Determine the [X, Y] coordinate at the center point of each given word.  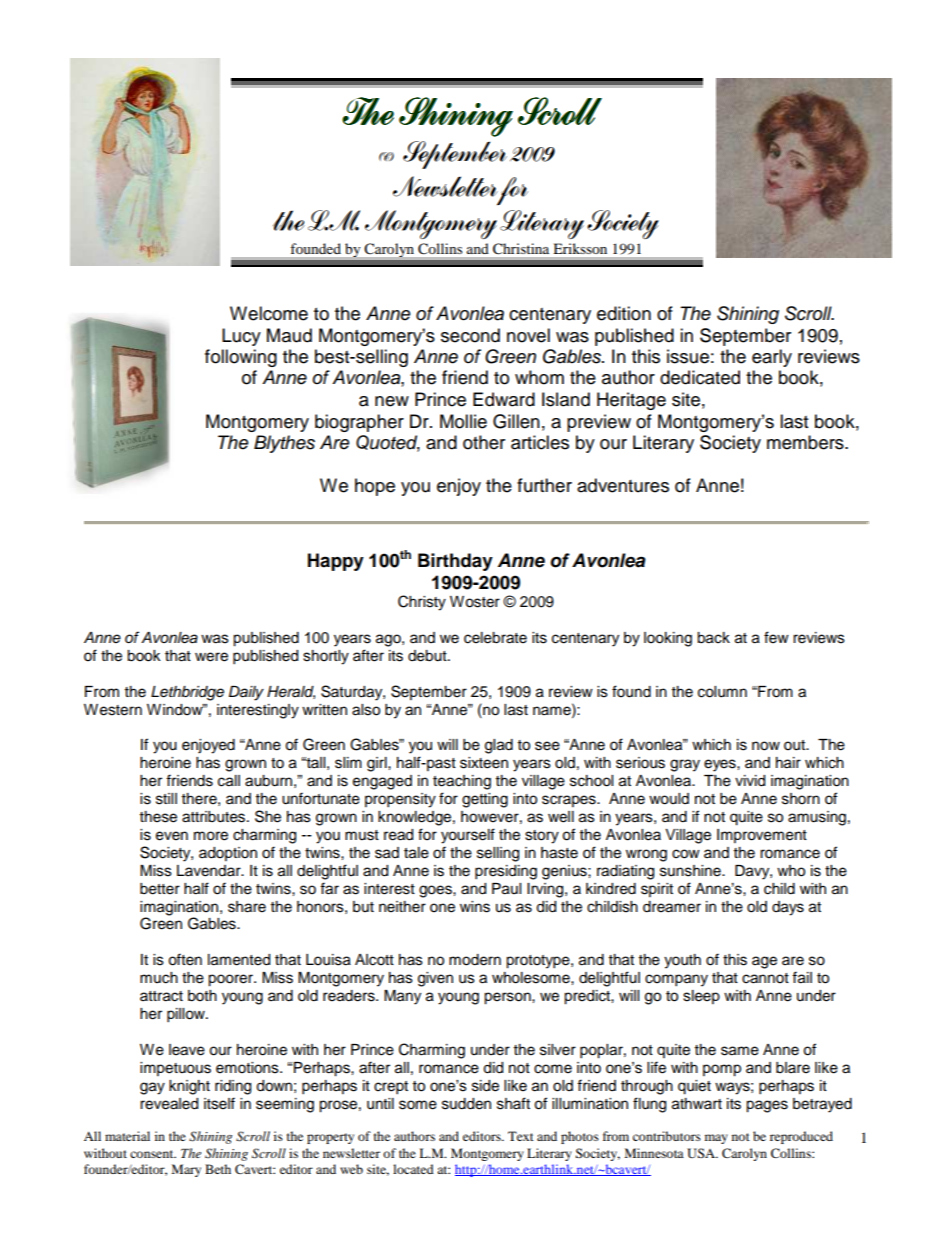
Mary [186, 1170]
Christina [521, 248]
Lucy [241, 337]
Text [521, 1136]
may [716, 1139]
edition [624, 313]
